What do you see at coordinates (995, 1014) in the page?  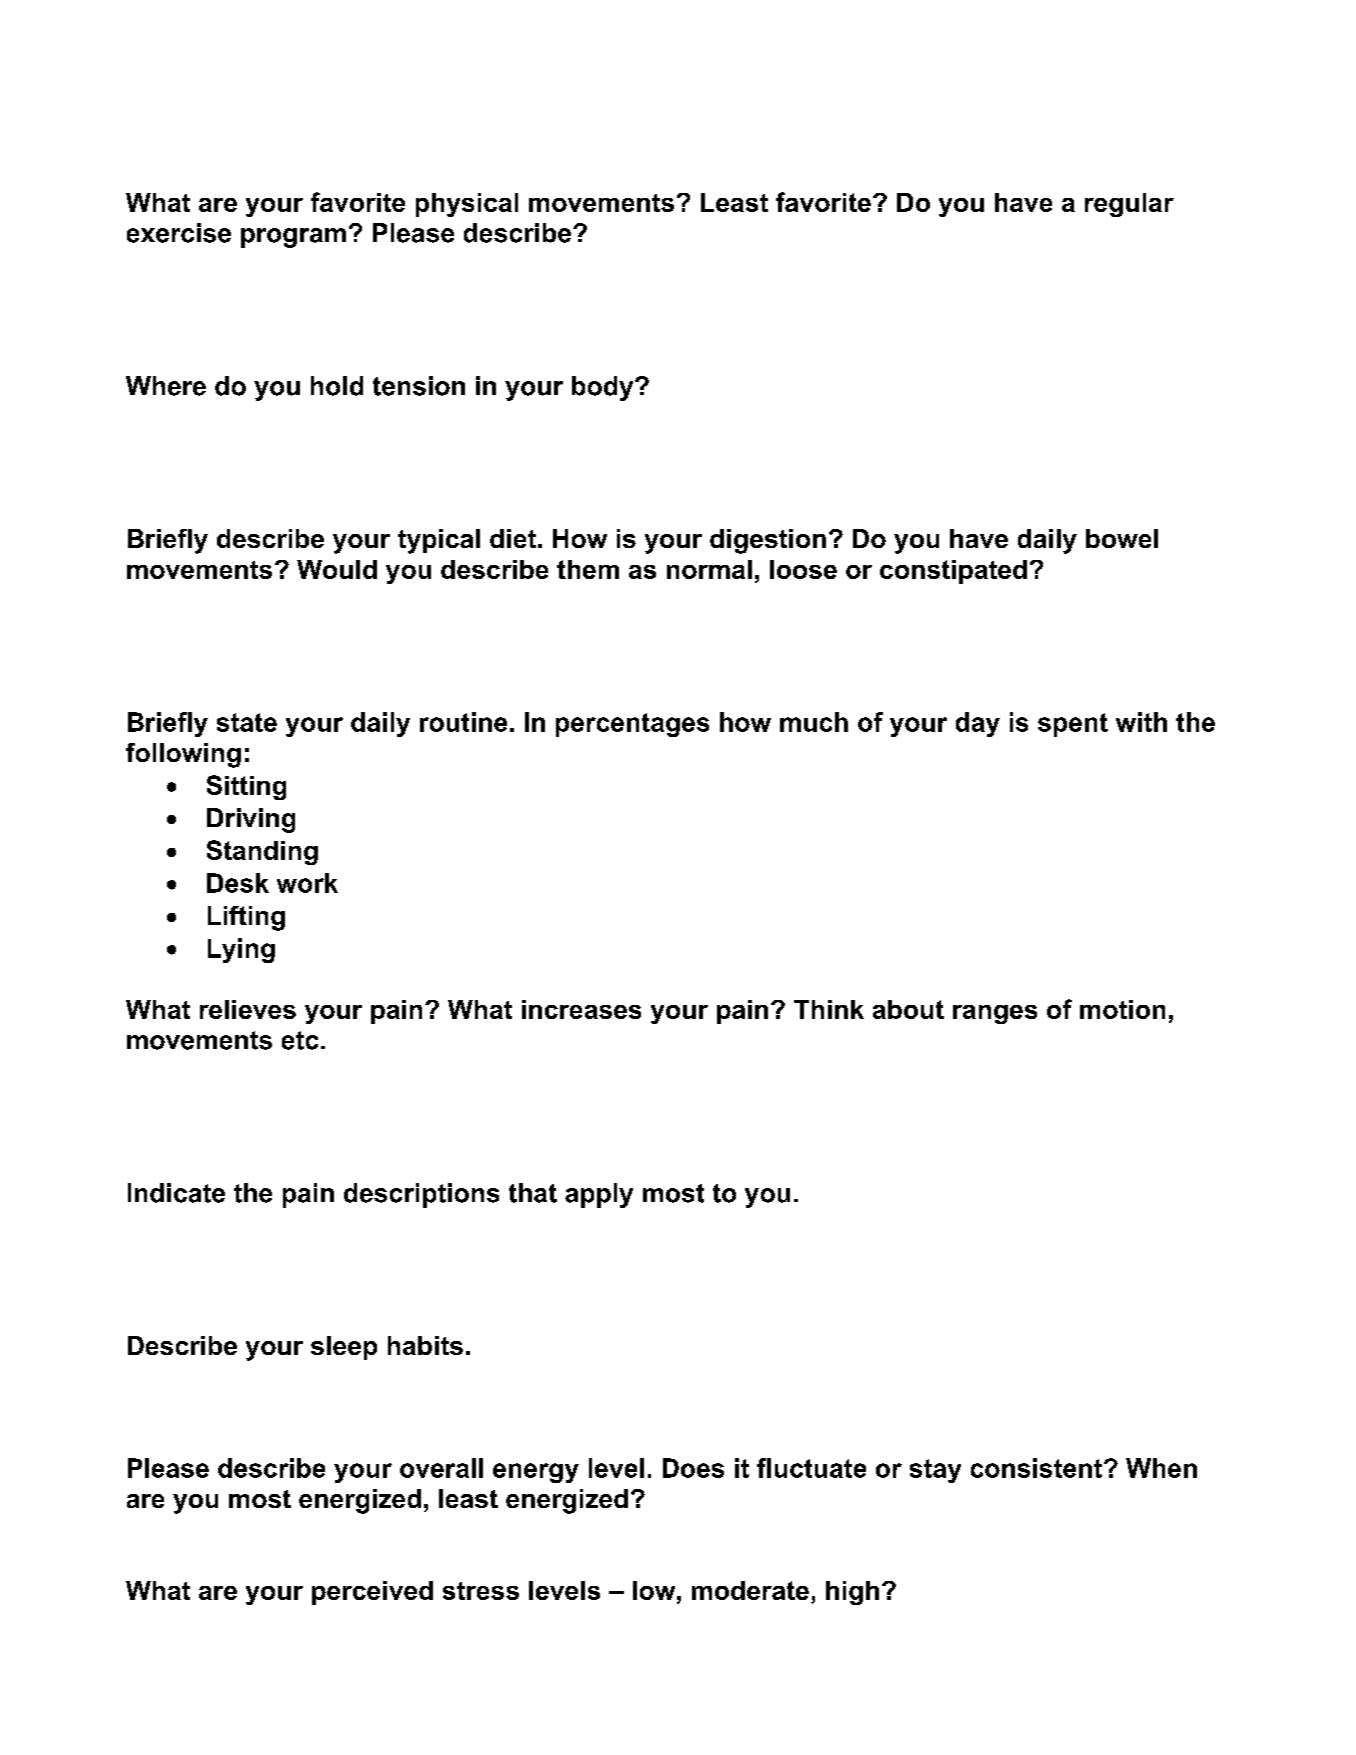 I see `ranges` at bounding box center [995, 1014].
